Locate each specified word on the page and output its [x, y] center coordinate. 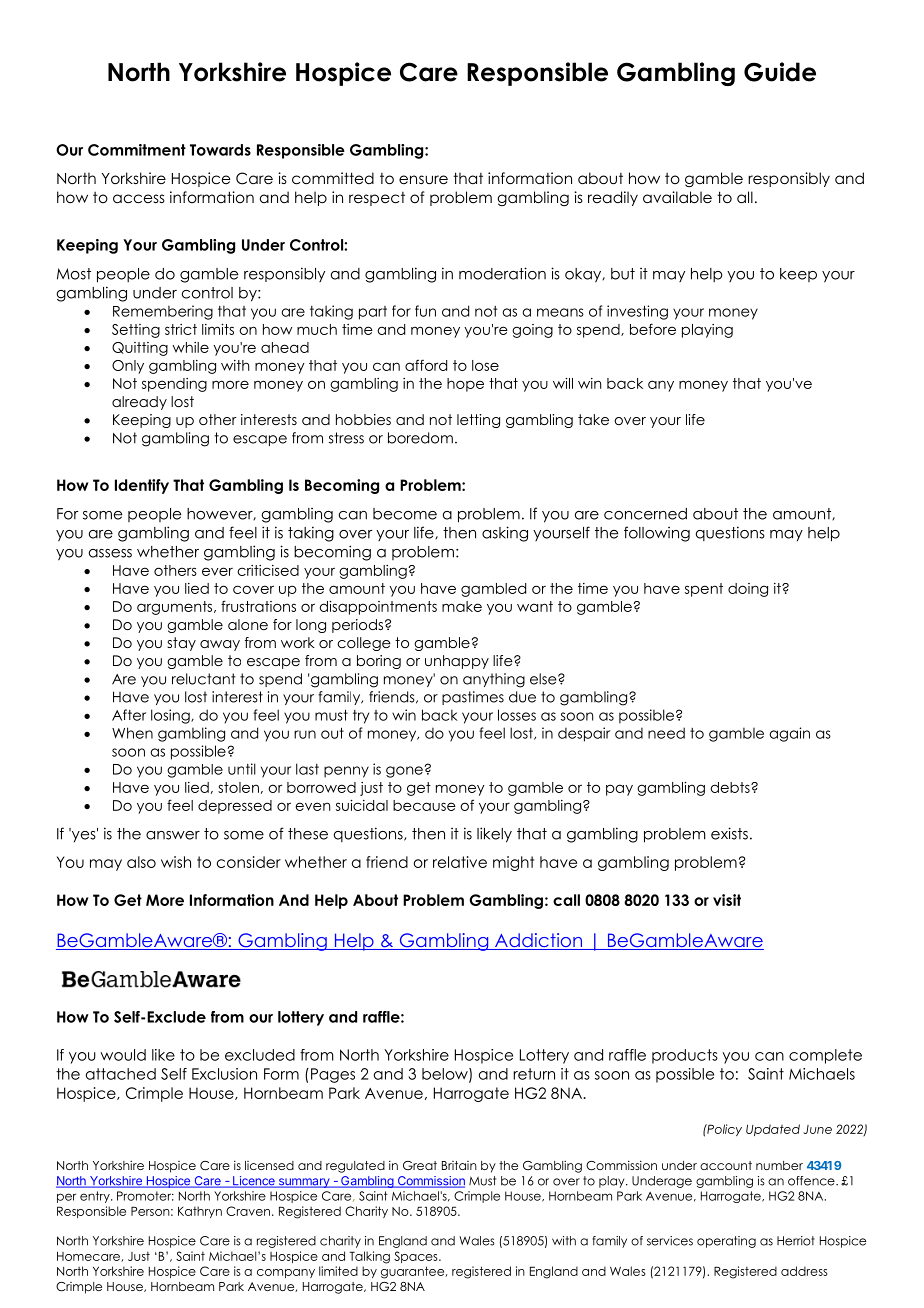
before [653, 329]
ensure [423, 180]
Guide [780, 72]
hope [465, 385]
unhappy [457, 662]
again [789, 734]
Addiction [539, 941]
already [139, 403]
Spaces [417, 1257]
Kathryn [200, 1212]
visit [727, 900]
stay [181, 644]
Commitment [137, 150]
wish [176, 862]
